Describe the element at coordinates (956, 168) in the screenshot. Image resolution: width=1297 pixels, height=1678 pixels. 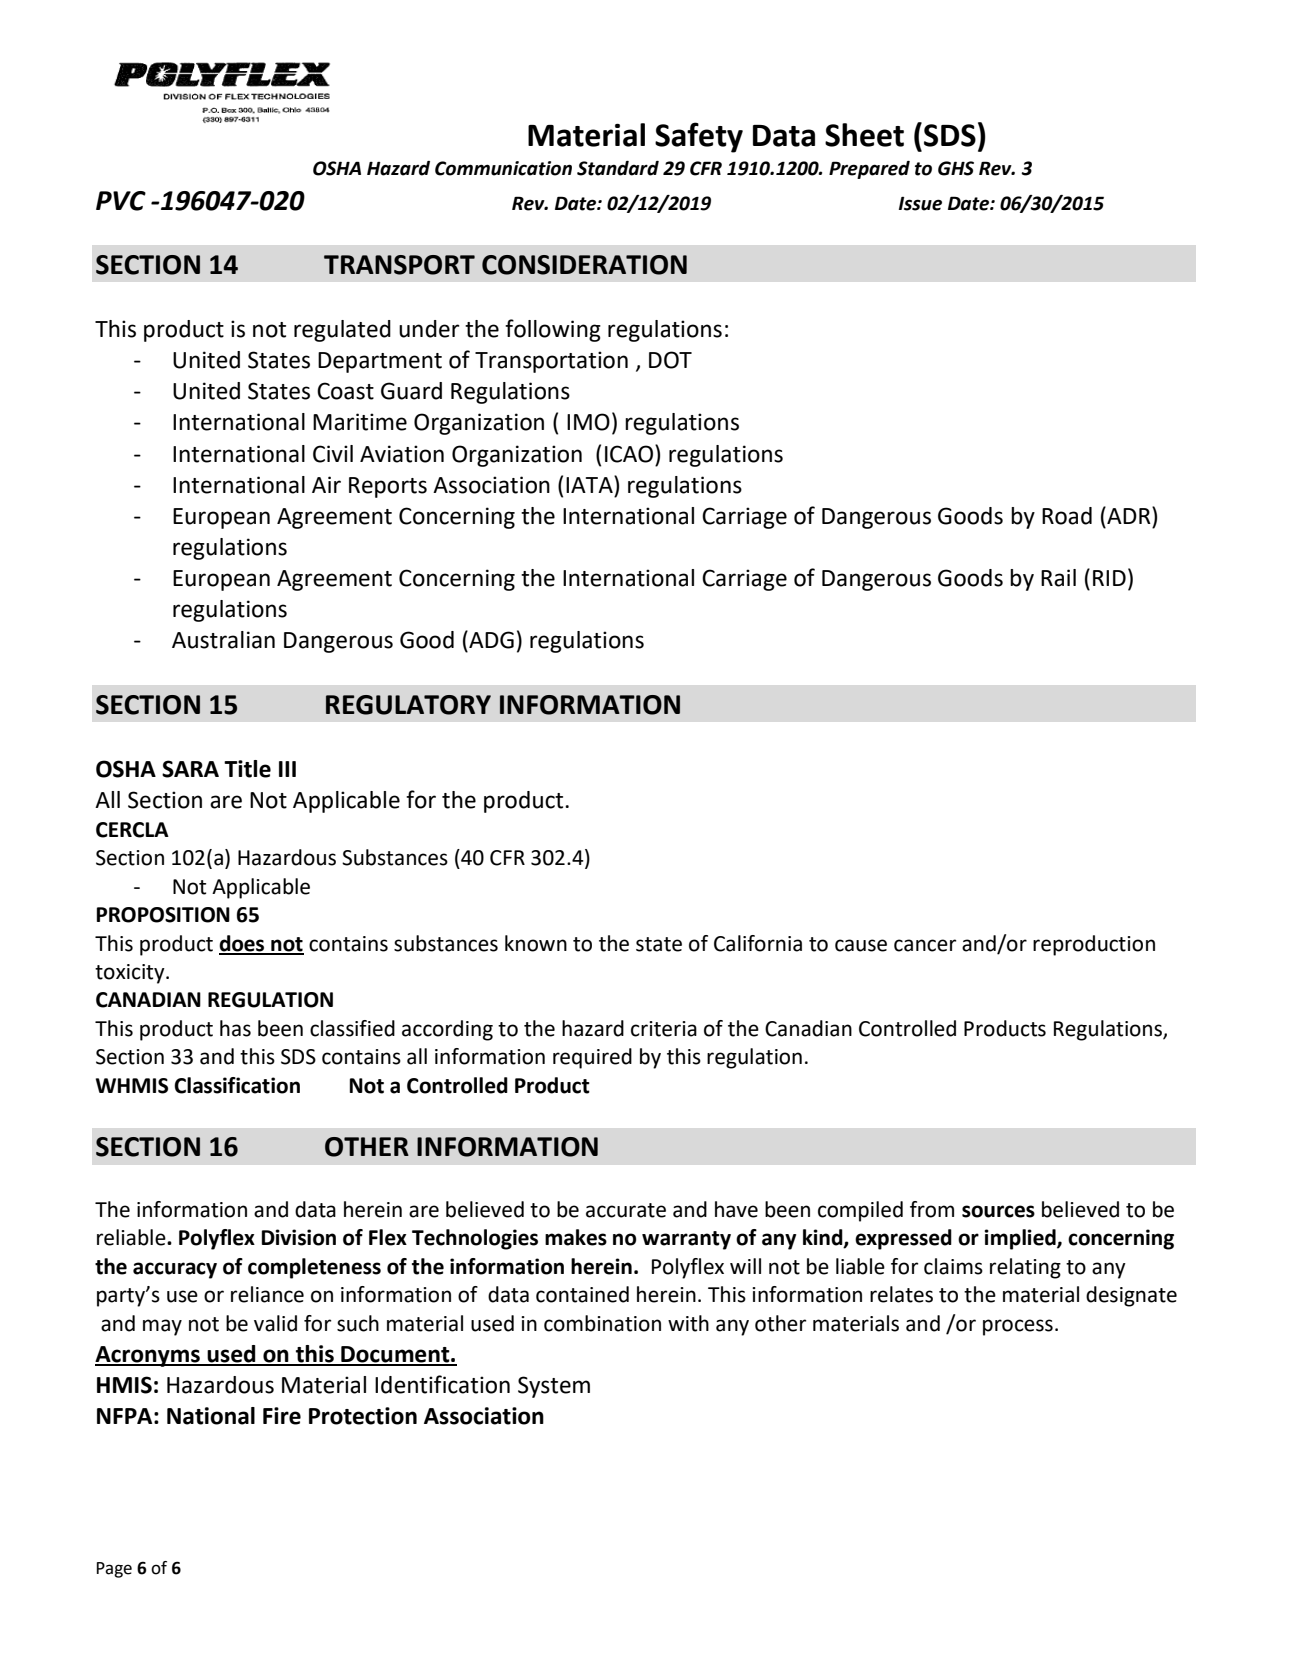
I see `GHS` at that location.
